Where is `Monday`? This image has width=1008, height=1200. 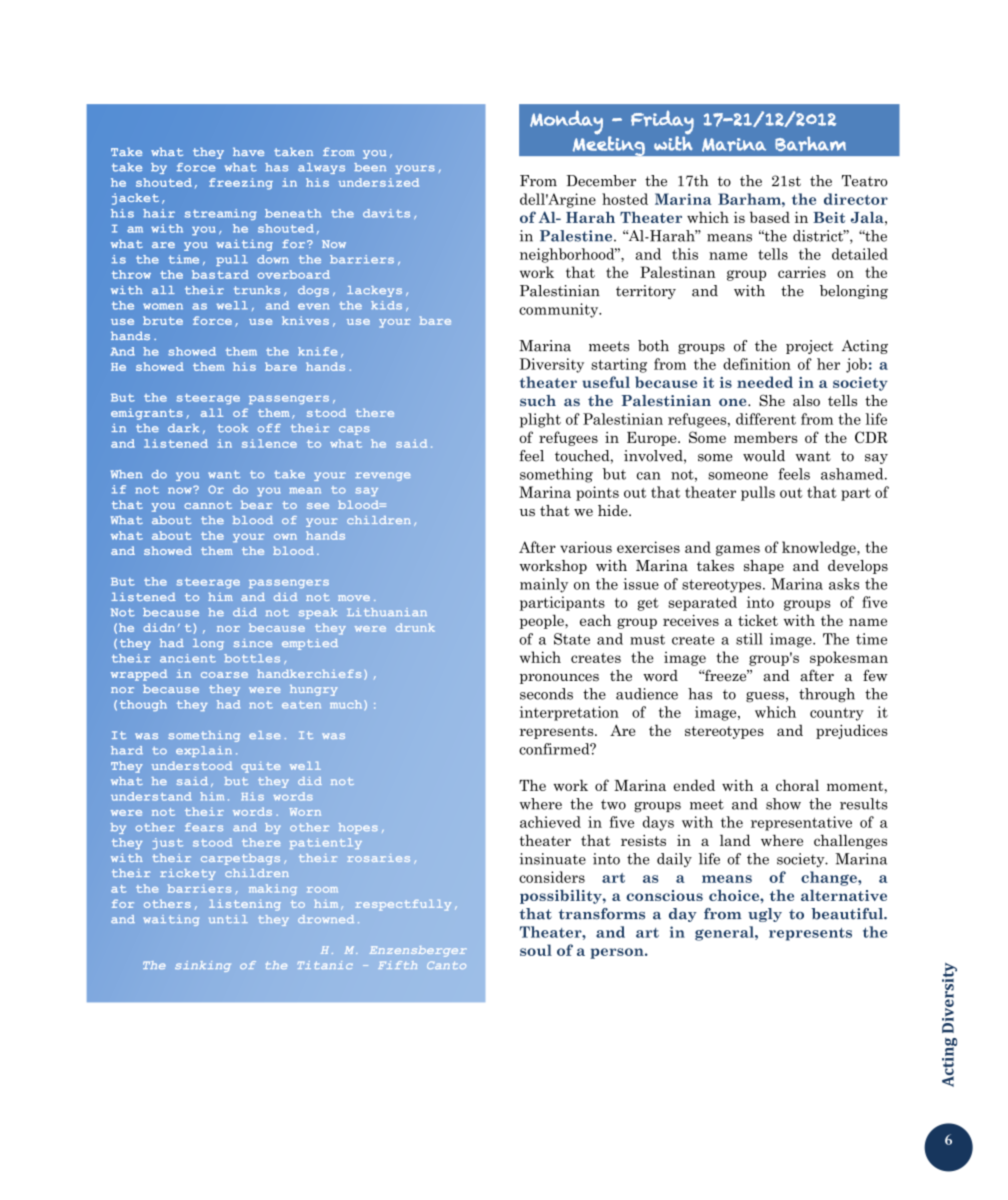 Monday is located at coordinates (566, 122).
